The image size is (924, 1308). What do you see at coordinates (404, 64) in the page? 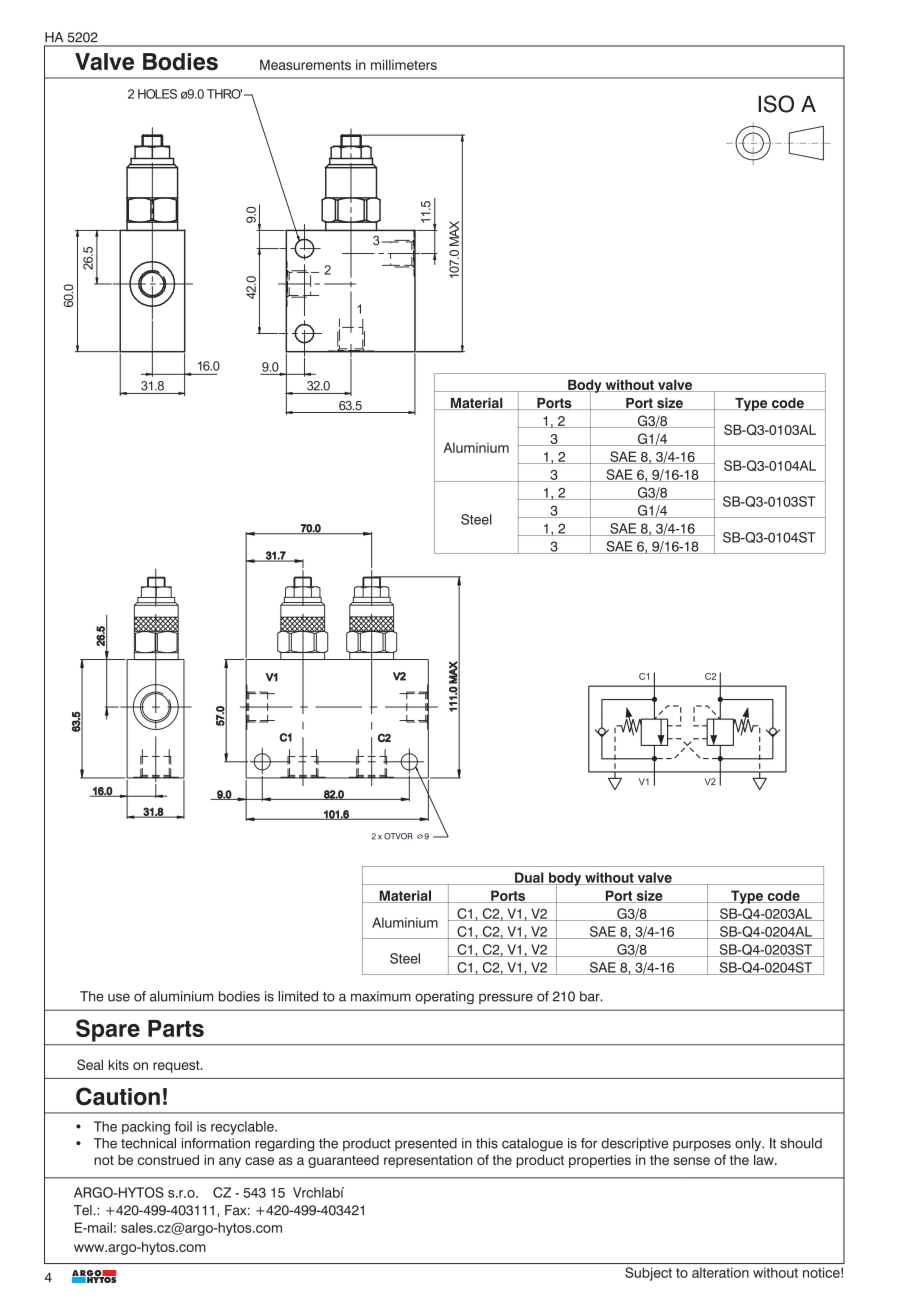
I see `millimeters` at bounding box center [404, 64].
